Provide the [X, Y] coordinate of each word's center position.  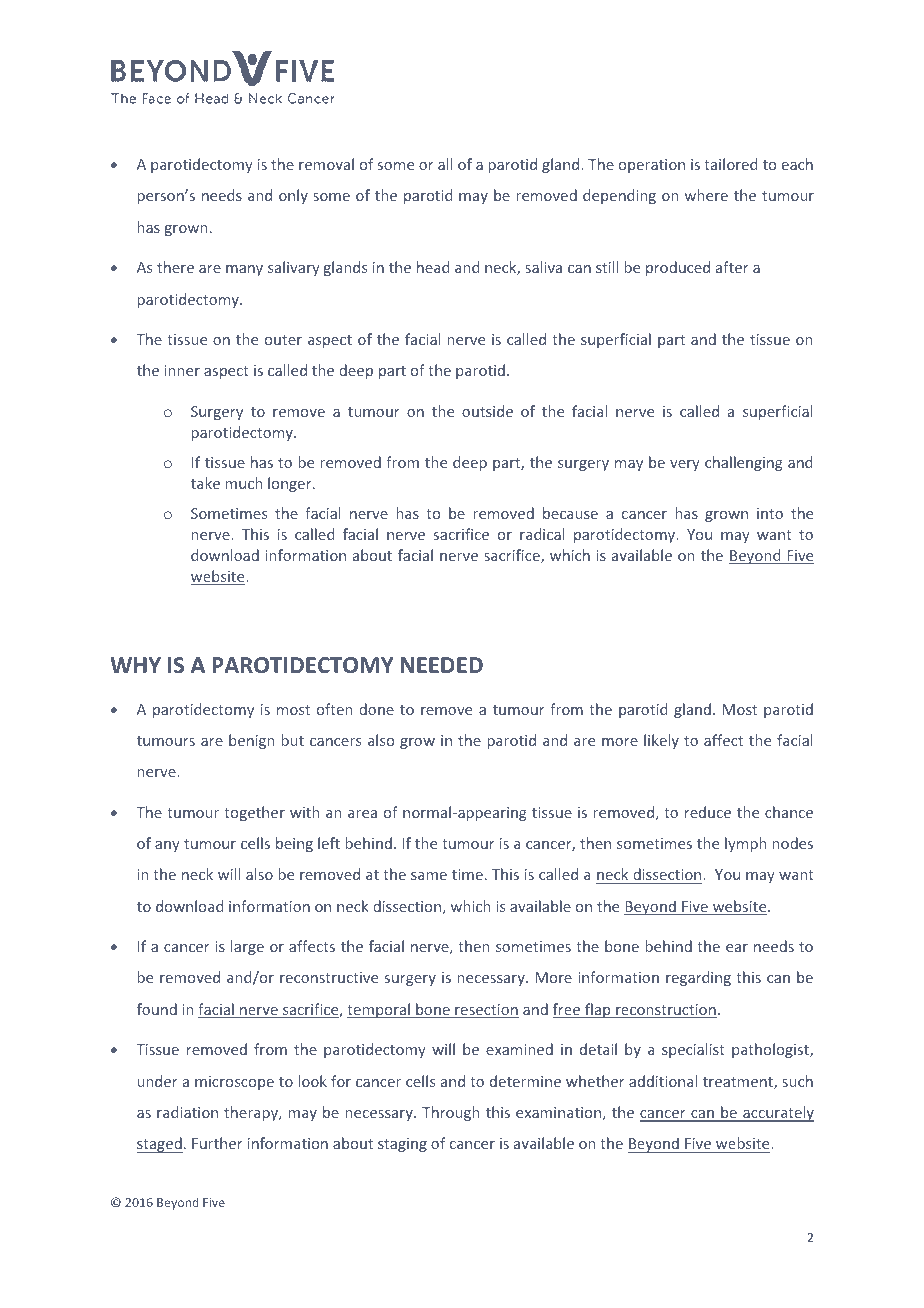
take [205, 483]
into [770, 513]
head [433, 267]
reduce [708, 812]
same [429, 876]
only [293, 196]
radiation [187, 1112]
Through [451, 1113]
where [706, 195]
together [254, 813]
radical [542, 534]
